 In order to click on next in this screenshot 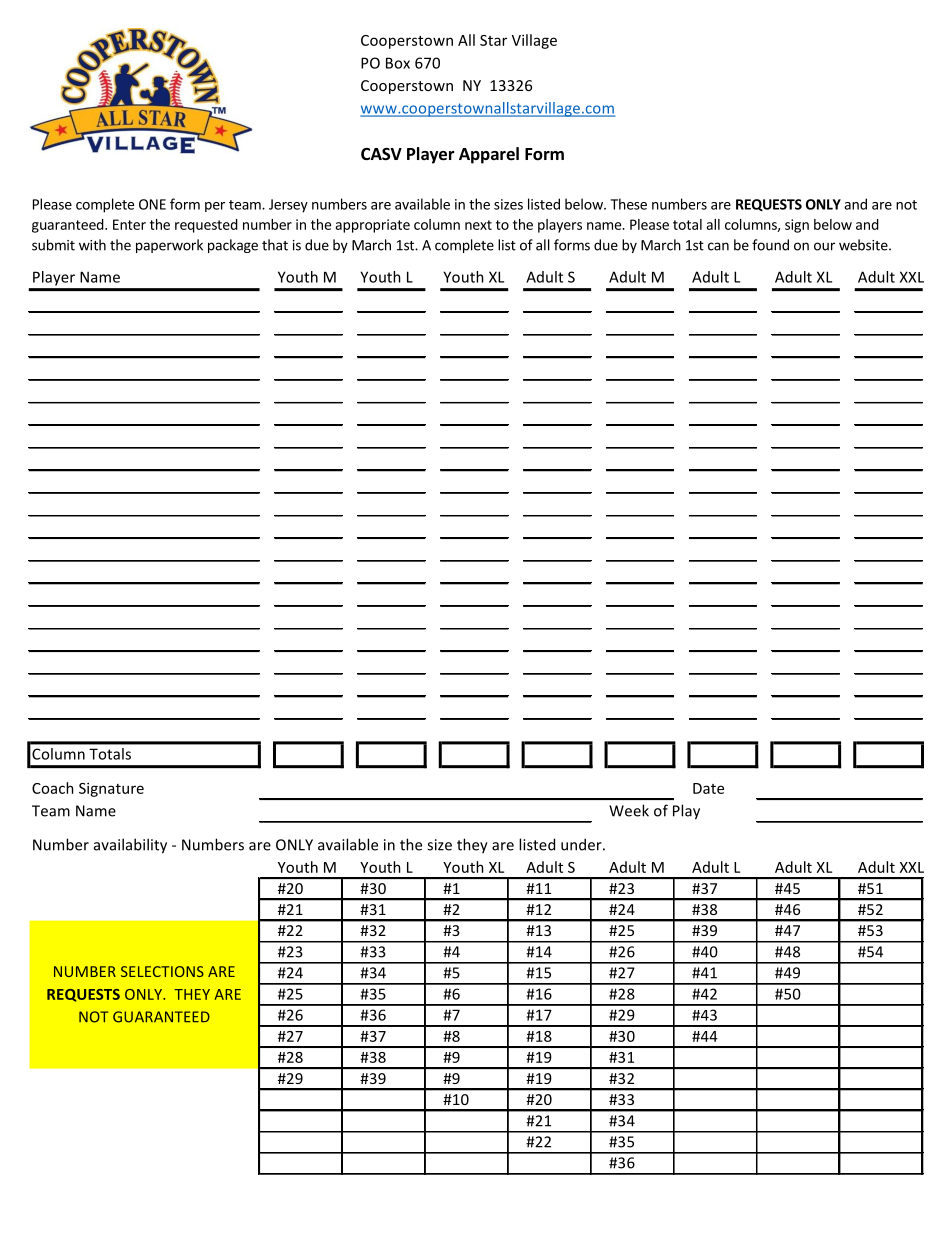, I will do `click(478, 225)`.
